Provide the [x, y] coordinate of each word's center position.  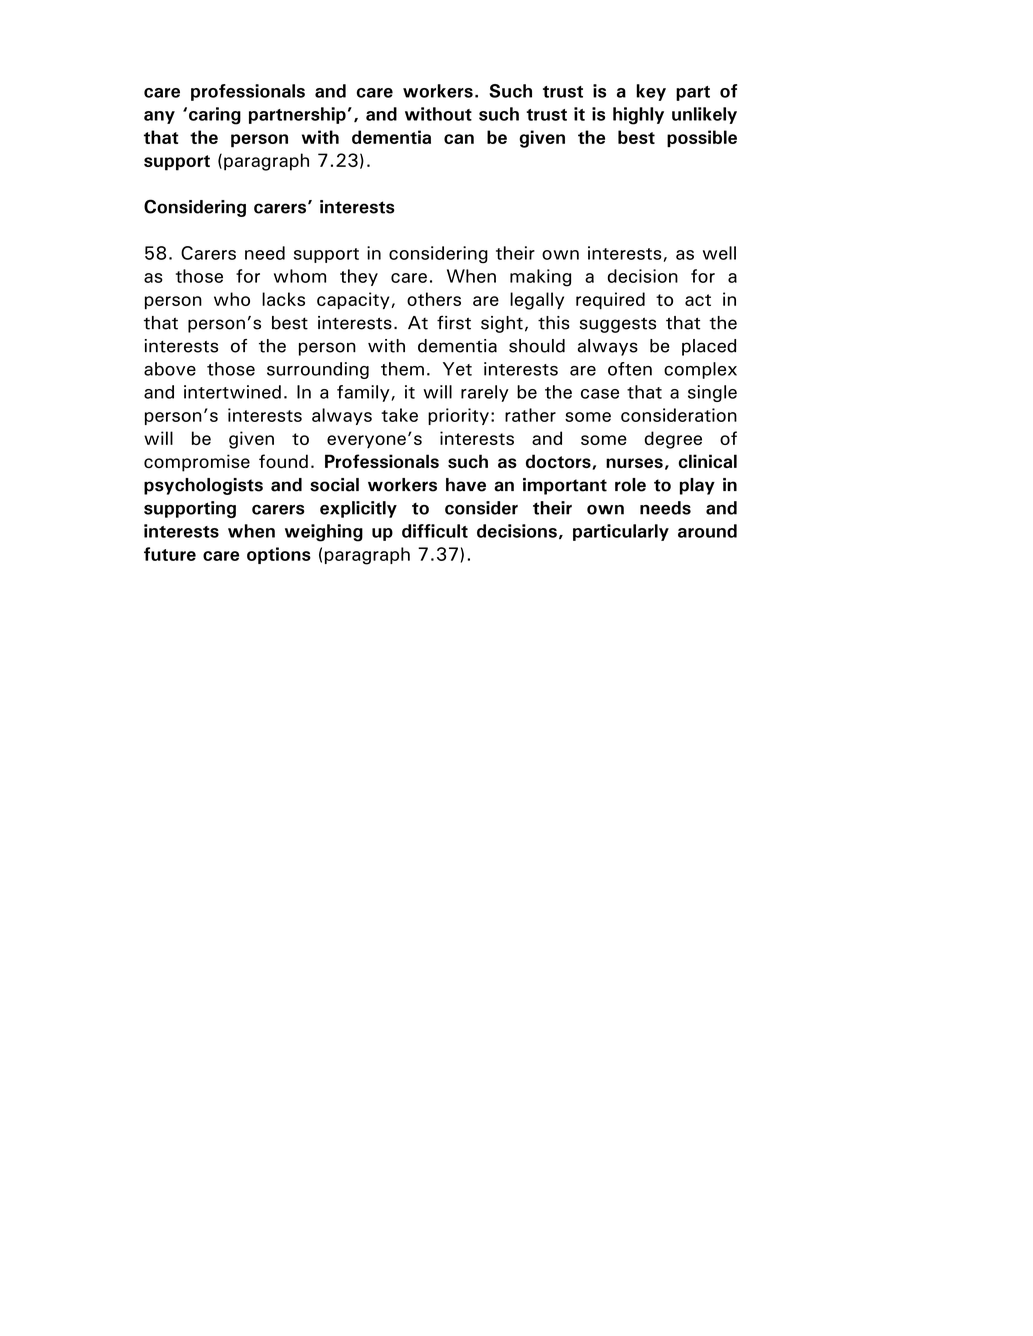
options [279, 555]
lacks [283, 299]
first [454, 322]
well [719, 253]
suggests [618, 325]
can [459, 139]
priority [458, 416]
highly [638, 116]
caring [215, 116]
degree [673, 440]
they [359, 277]
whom [300, 276]
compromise [197, 463]
